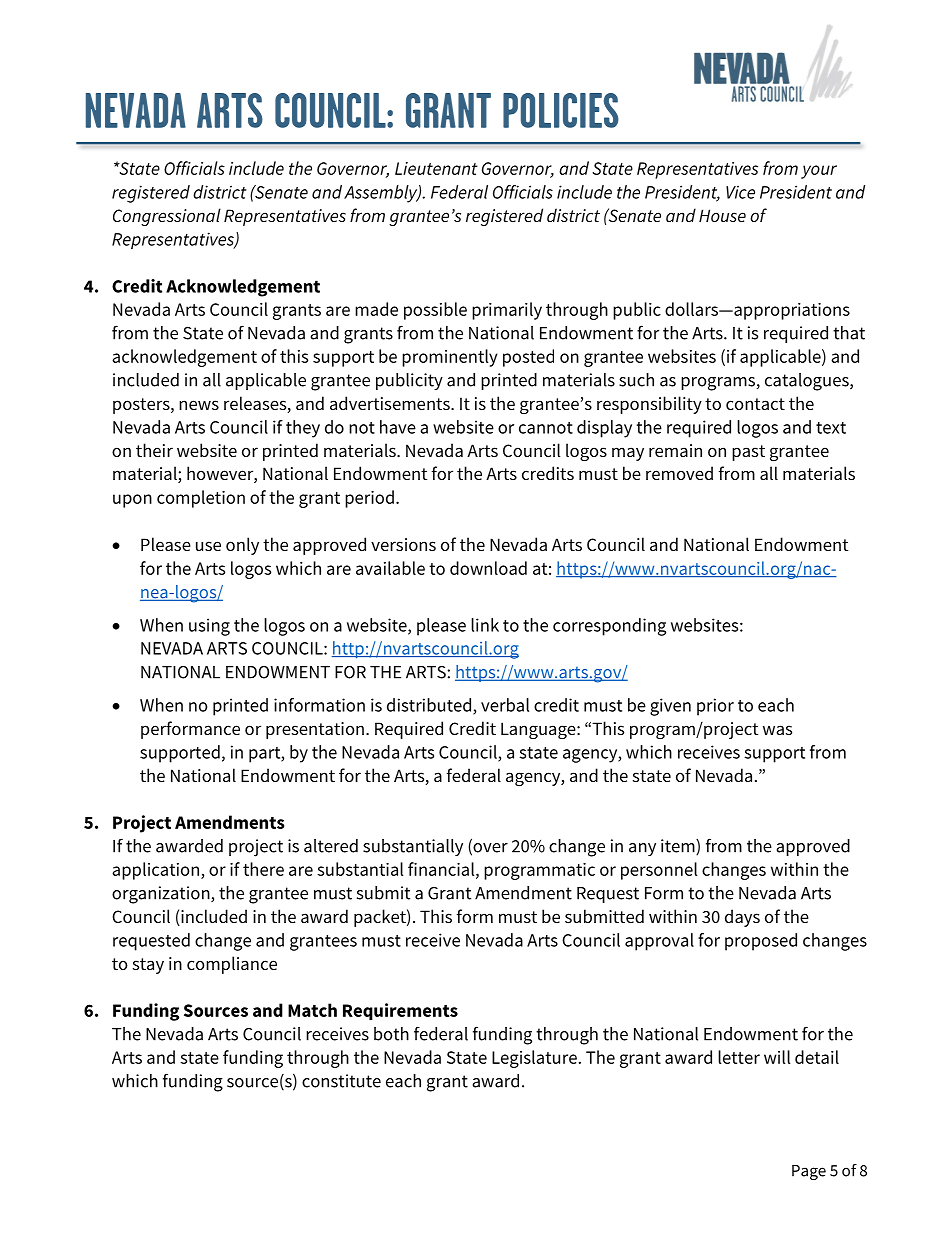  Describe the element at coordinates (777, 730) in the screenshot. I see `was` at that location.
